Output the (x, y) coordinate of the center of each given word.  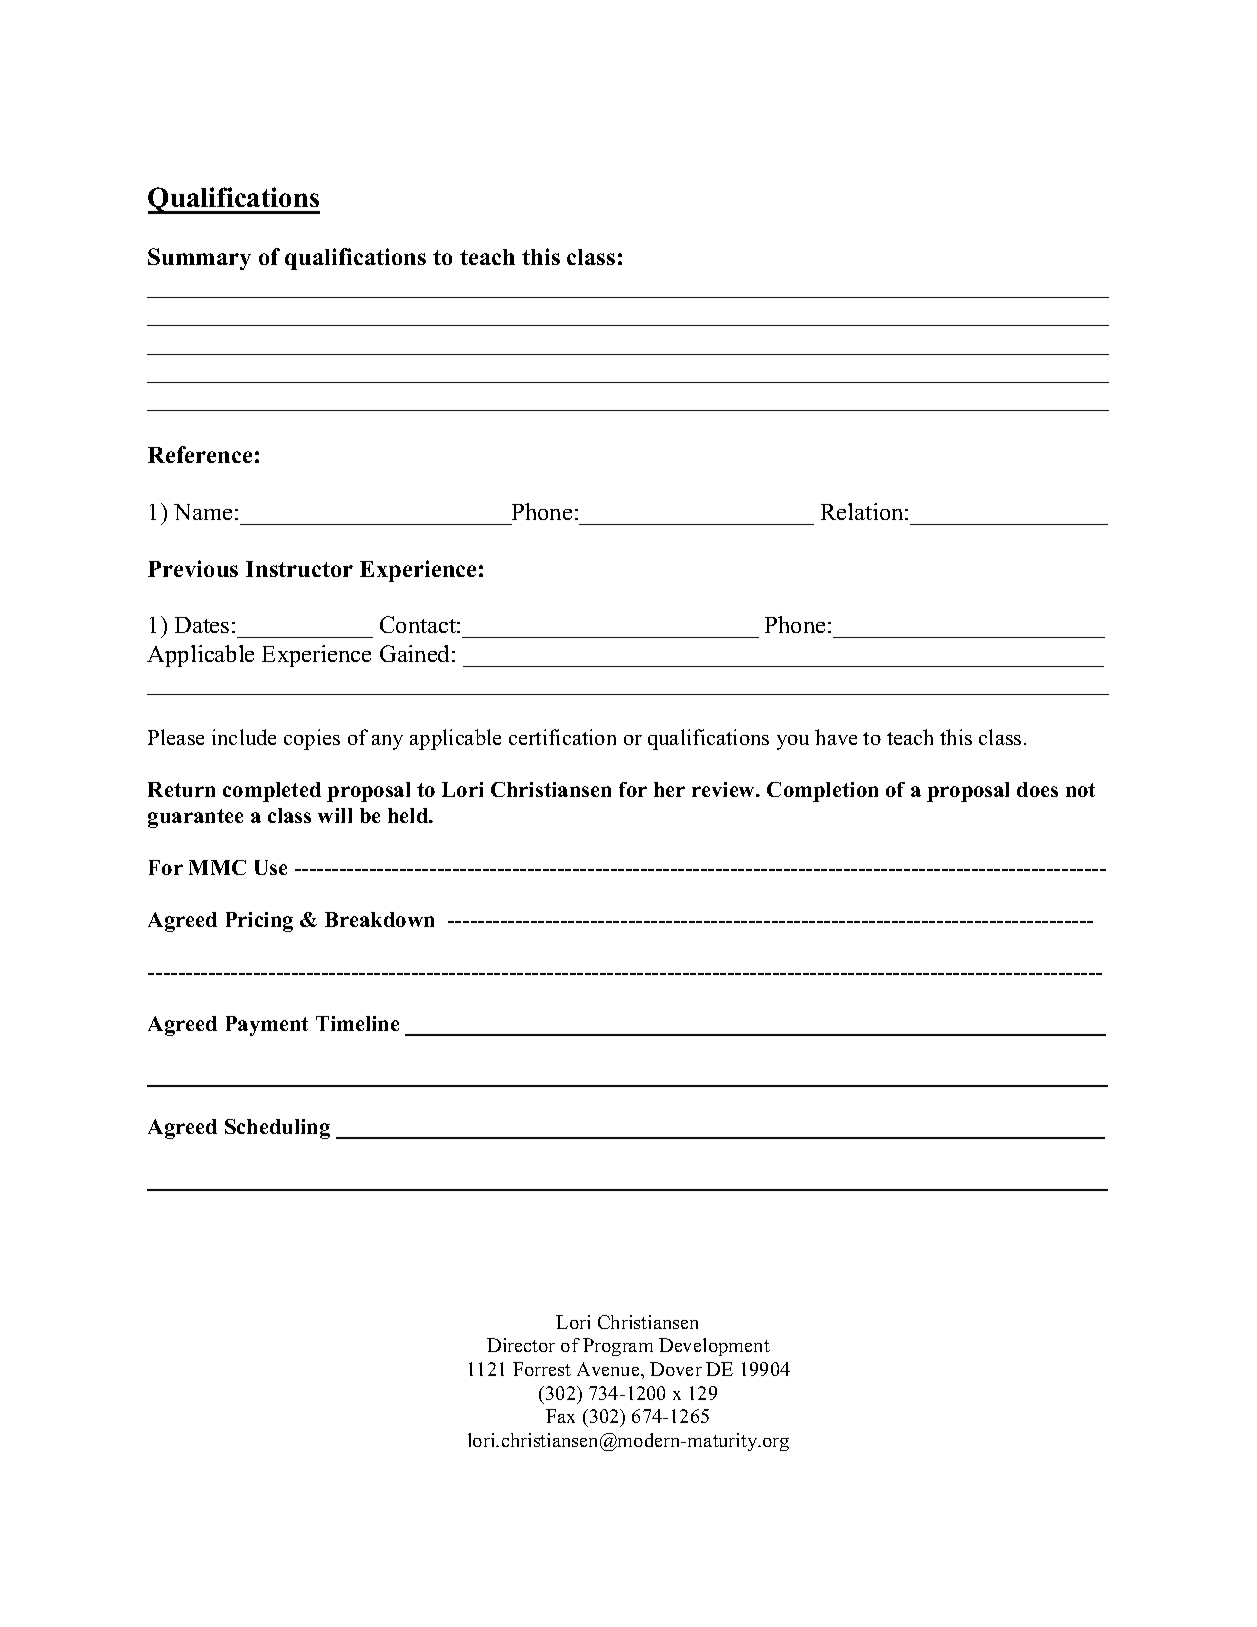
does (1037, 789)
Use (271, 867)
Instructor (299, 569)
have (836, 737)
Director (521, 1345)
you (793, 742)
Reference (200, 454)
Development (714, 1347)
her (669, 789)
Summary (199, 259)
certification (562, 737)
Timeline (357, 1023)
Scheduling (277, 1129)
